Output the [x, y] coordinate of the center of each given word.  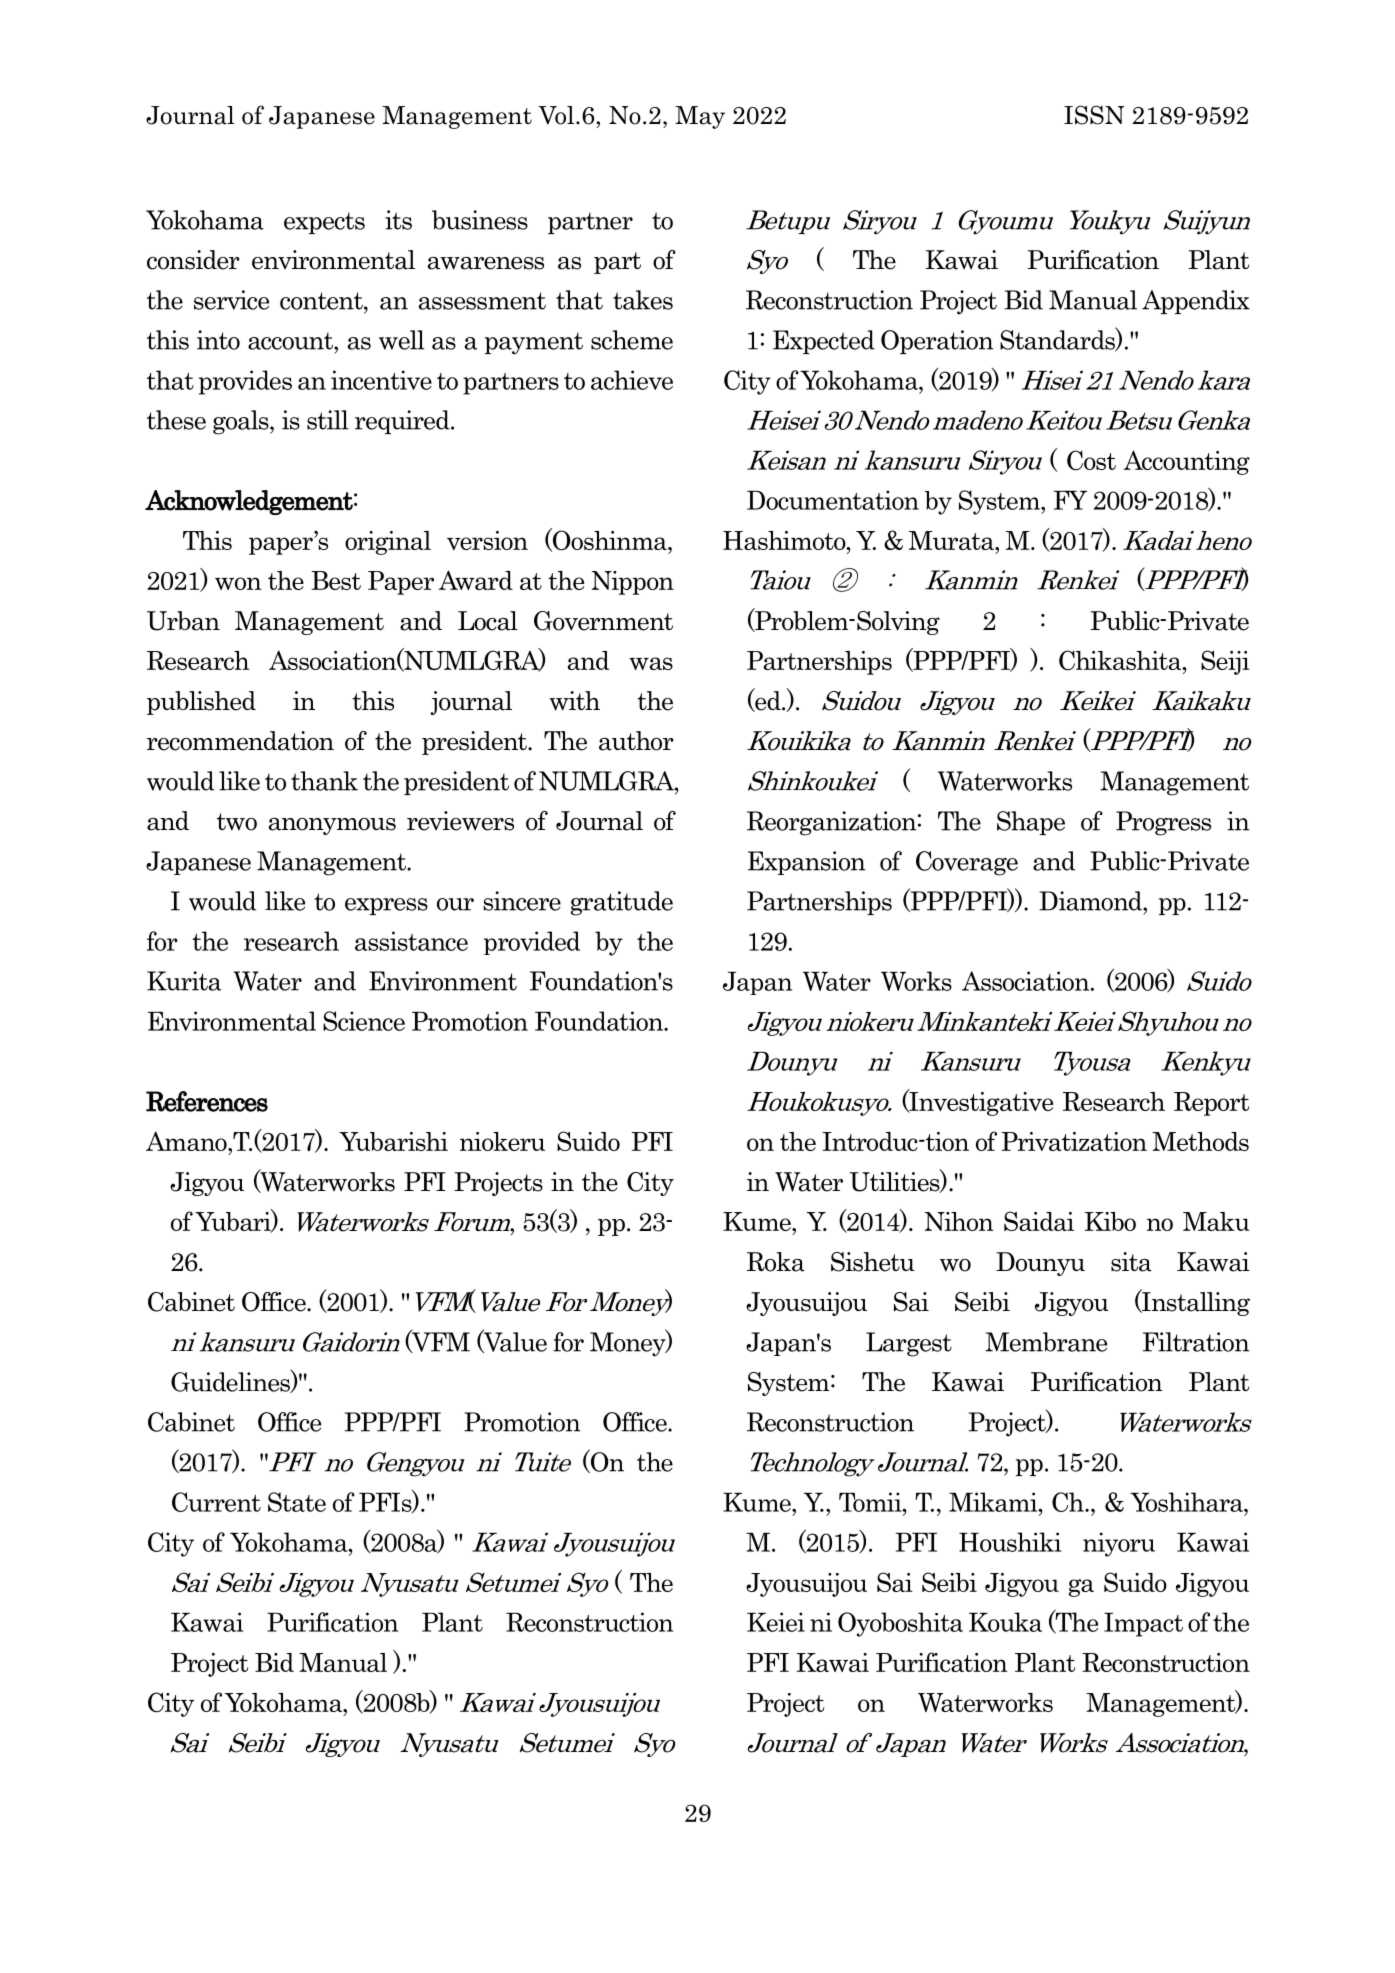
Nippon [633, 583]
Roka [776, 1262]
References [207, 1101]
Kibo [1110, 1221]
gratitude [621, 903]
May [700, 117]
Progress [1163, 823]
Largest [909, 1344]
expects [324, 223]
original [388, 543]
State [297, 1502]
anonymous [332, 826]
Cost [1091, 460]
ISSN [1094, 115]
